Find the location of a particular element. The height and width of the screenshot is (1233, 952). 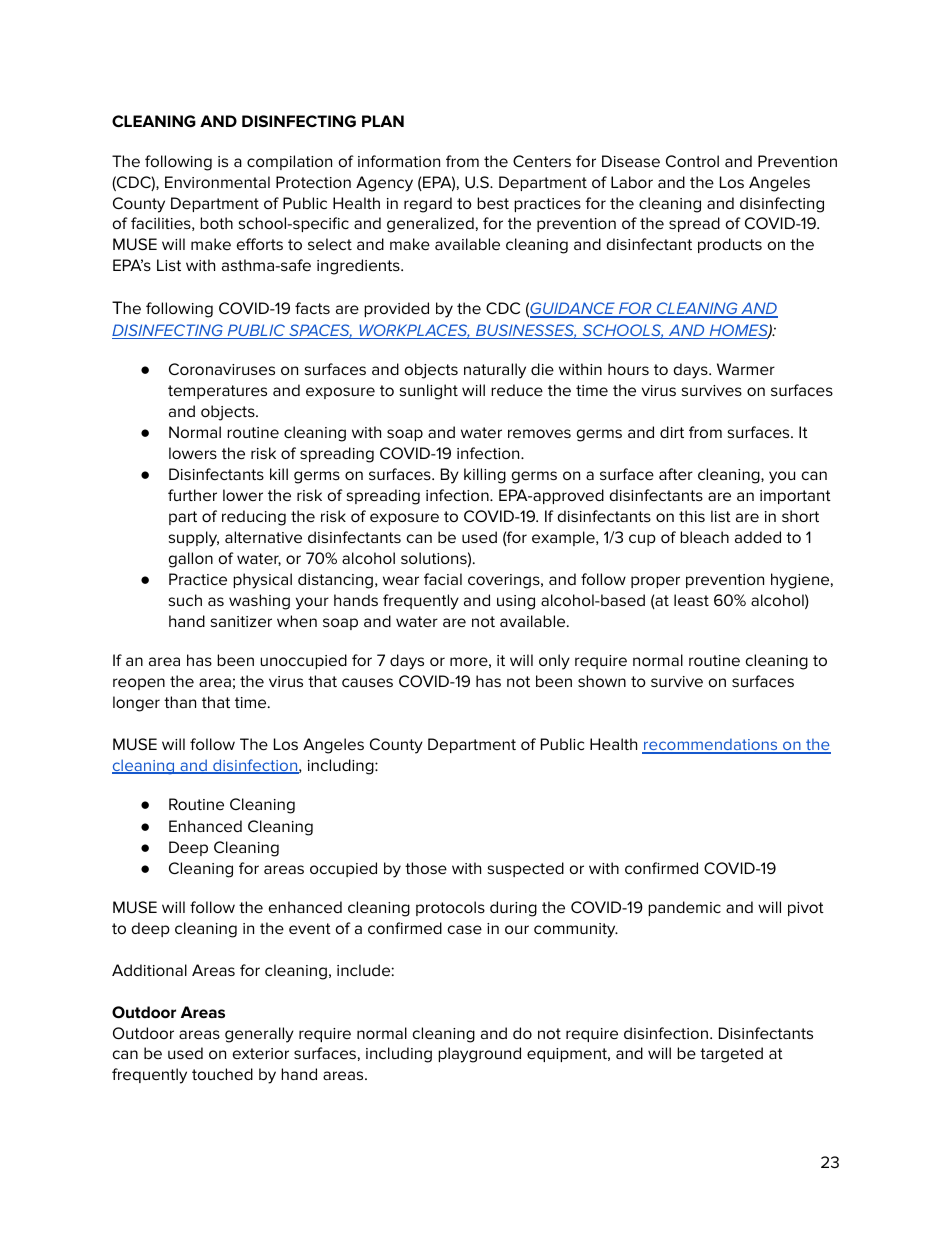

touched is located at coordinates (222, 1074).
